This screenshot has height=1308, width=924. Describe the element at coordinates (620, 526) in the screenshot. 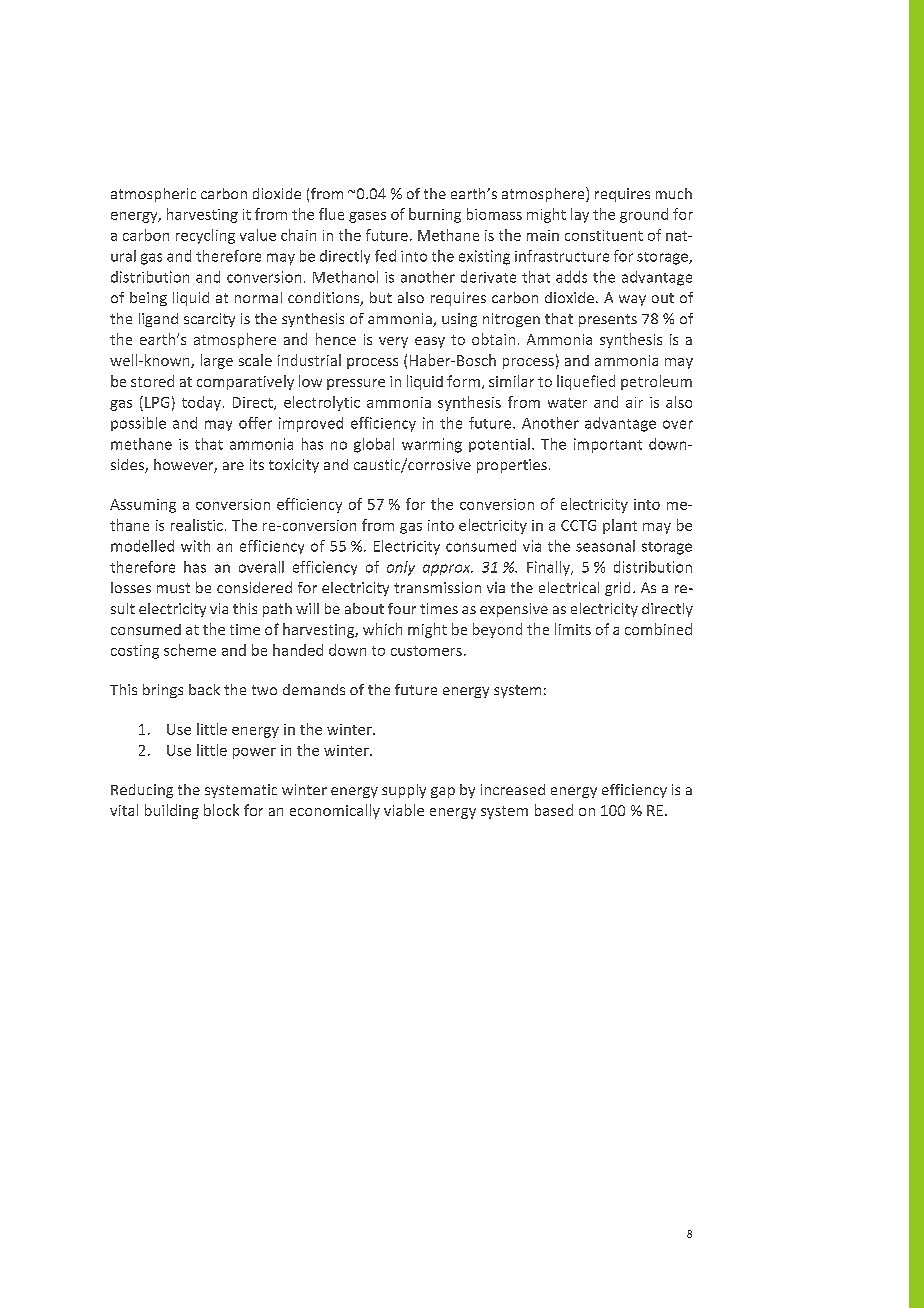

I see `plant` at that location.
